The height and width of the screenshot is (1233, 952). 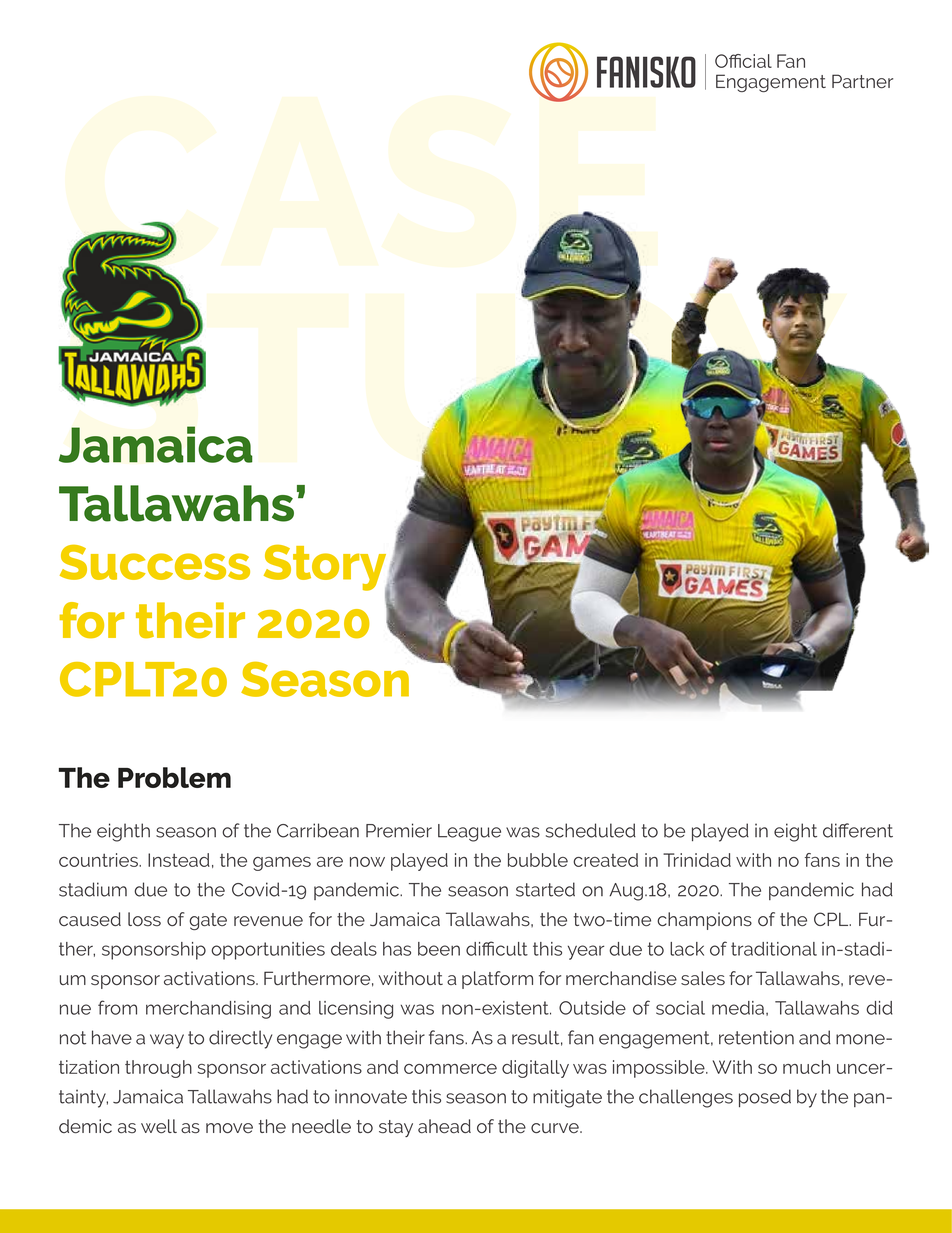 I want to click on commerce, so click(x=450, y=1069).
